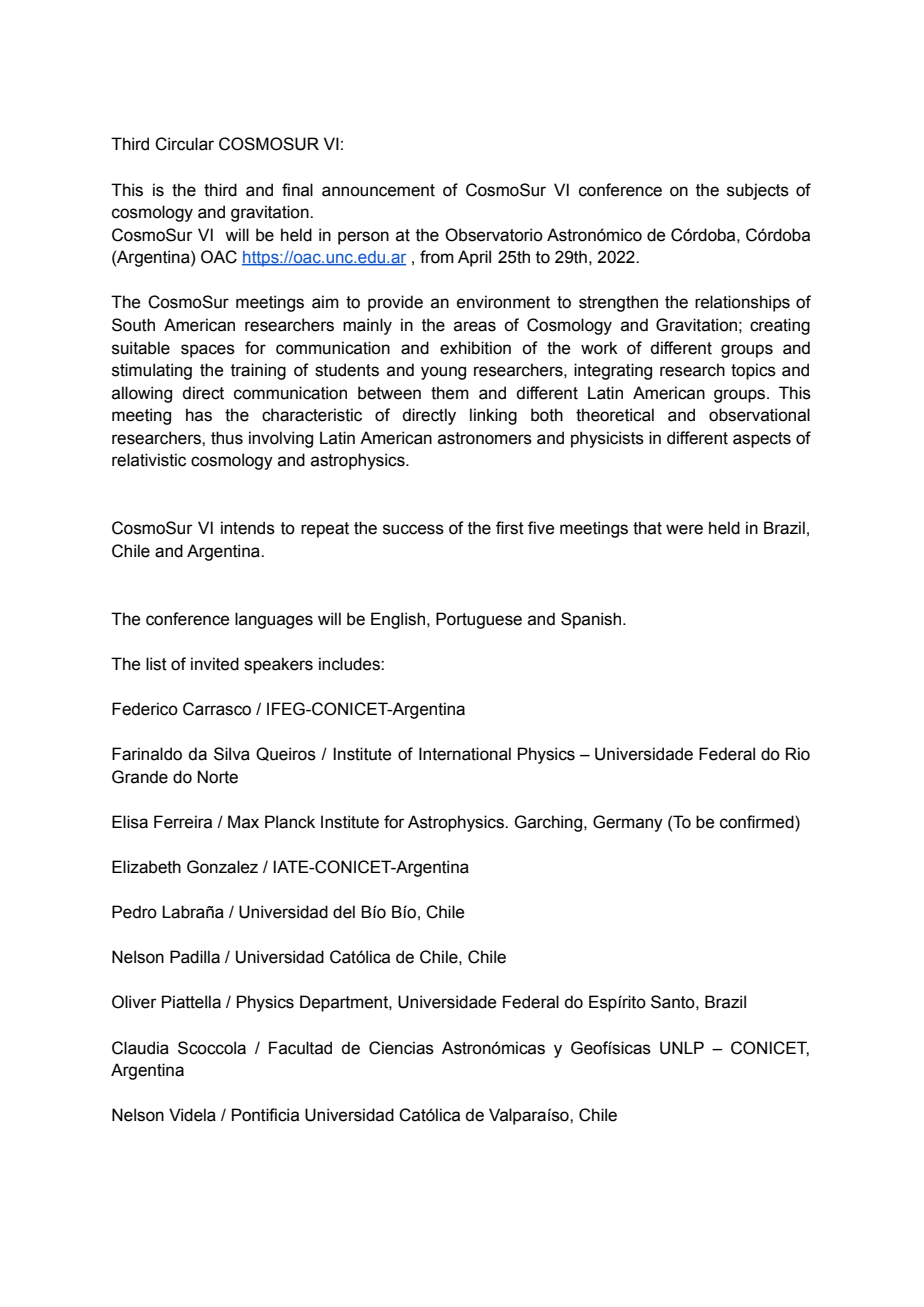 The width and height of the image is (924, 1307). Describe the element at coordinates (184, 144) in the image. I see `Circular` at that location.
